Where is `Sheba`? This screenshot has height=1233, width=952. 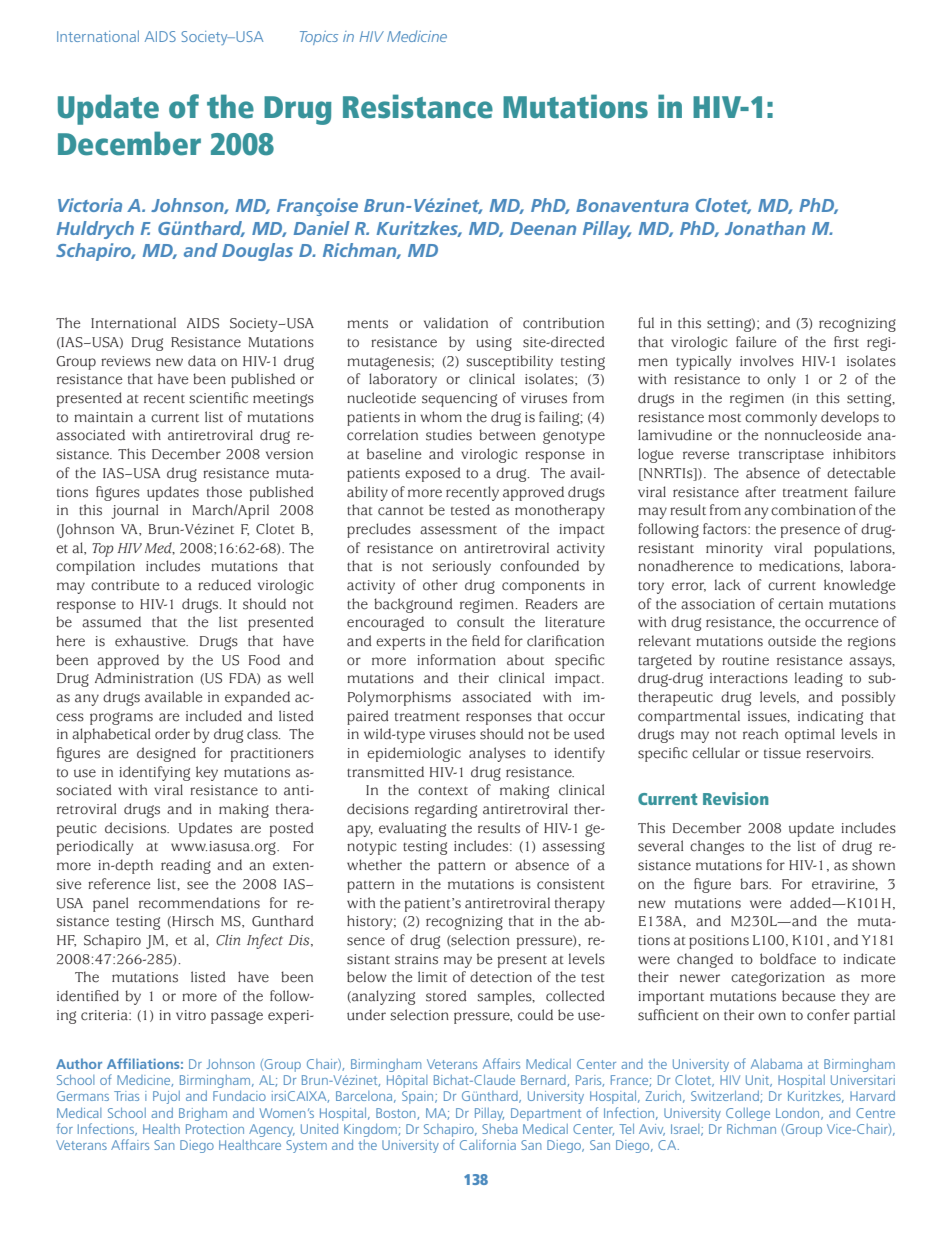
Sheba is located at coordinates (500, 1129).
